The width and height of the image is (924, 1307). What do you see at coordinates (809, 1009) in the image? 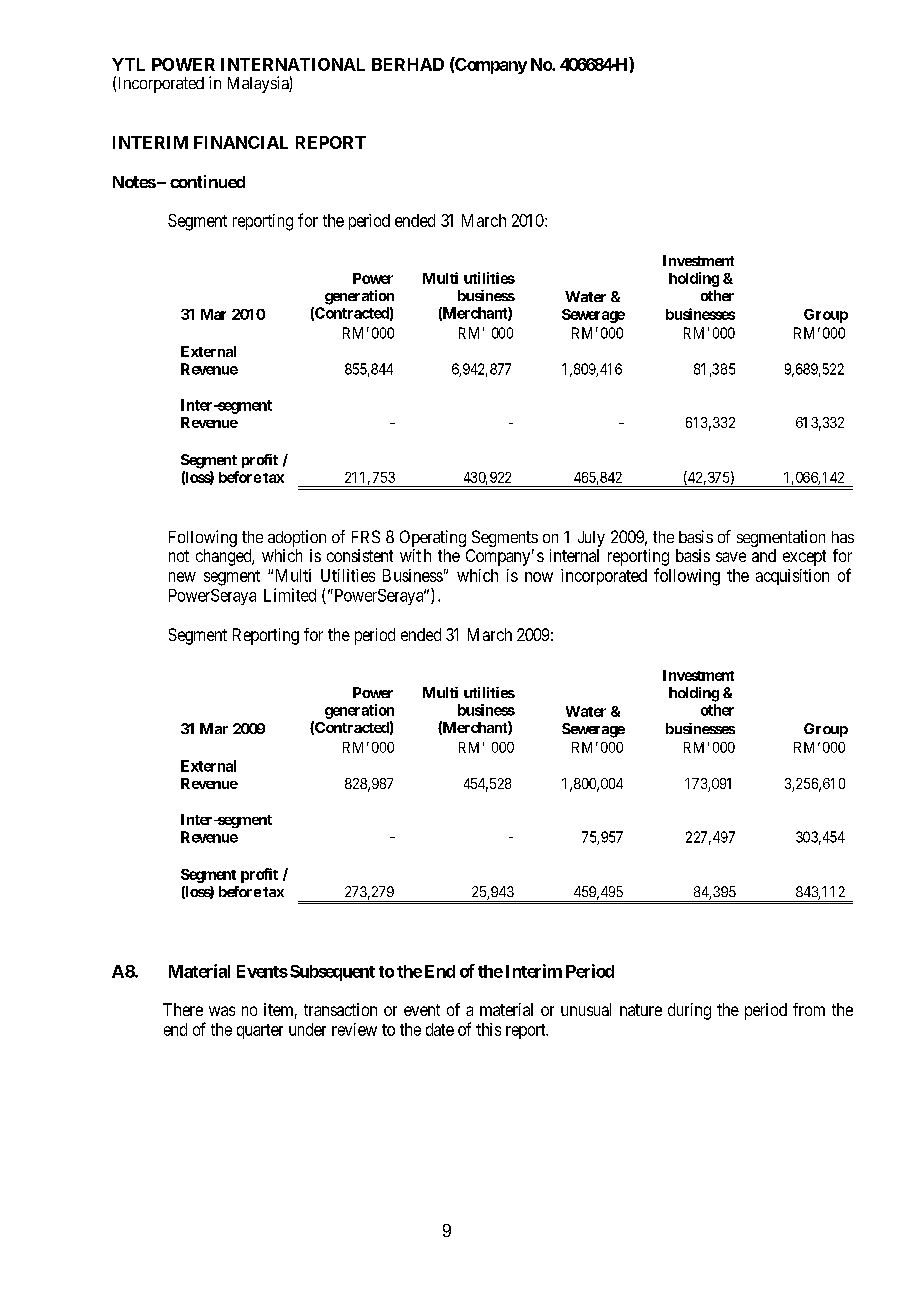
I see `from` at bounding box center [809, 1009].
